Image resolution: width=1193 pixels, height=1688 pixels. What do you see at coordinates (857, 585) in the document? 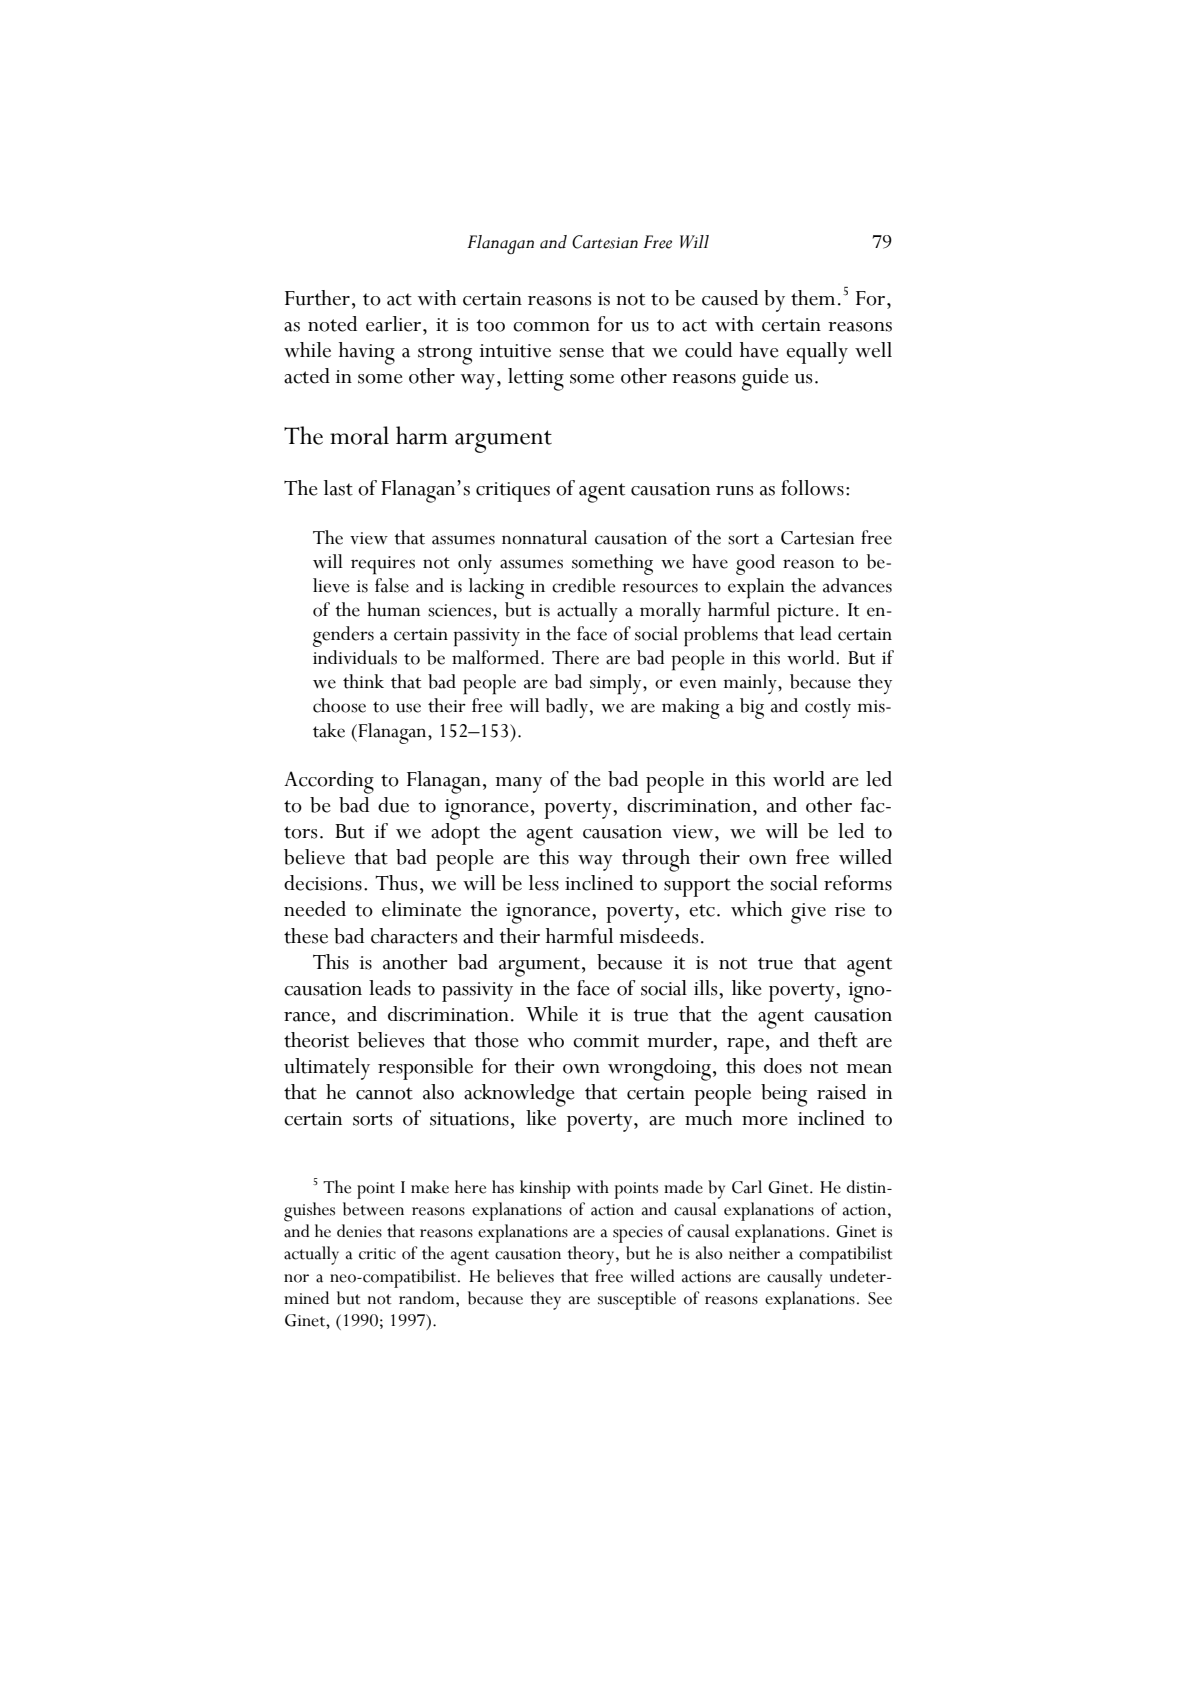
I see `advances` at bounding box center [857, 585].
